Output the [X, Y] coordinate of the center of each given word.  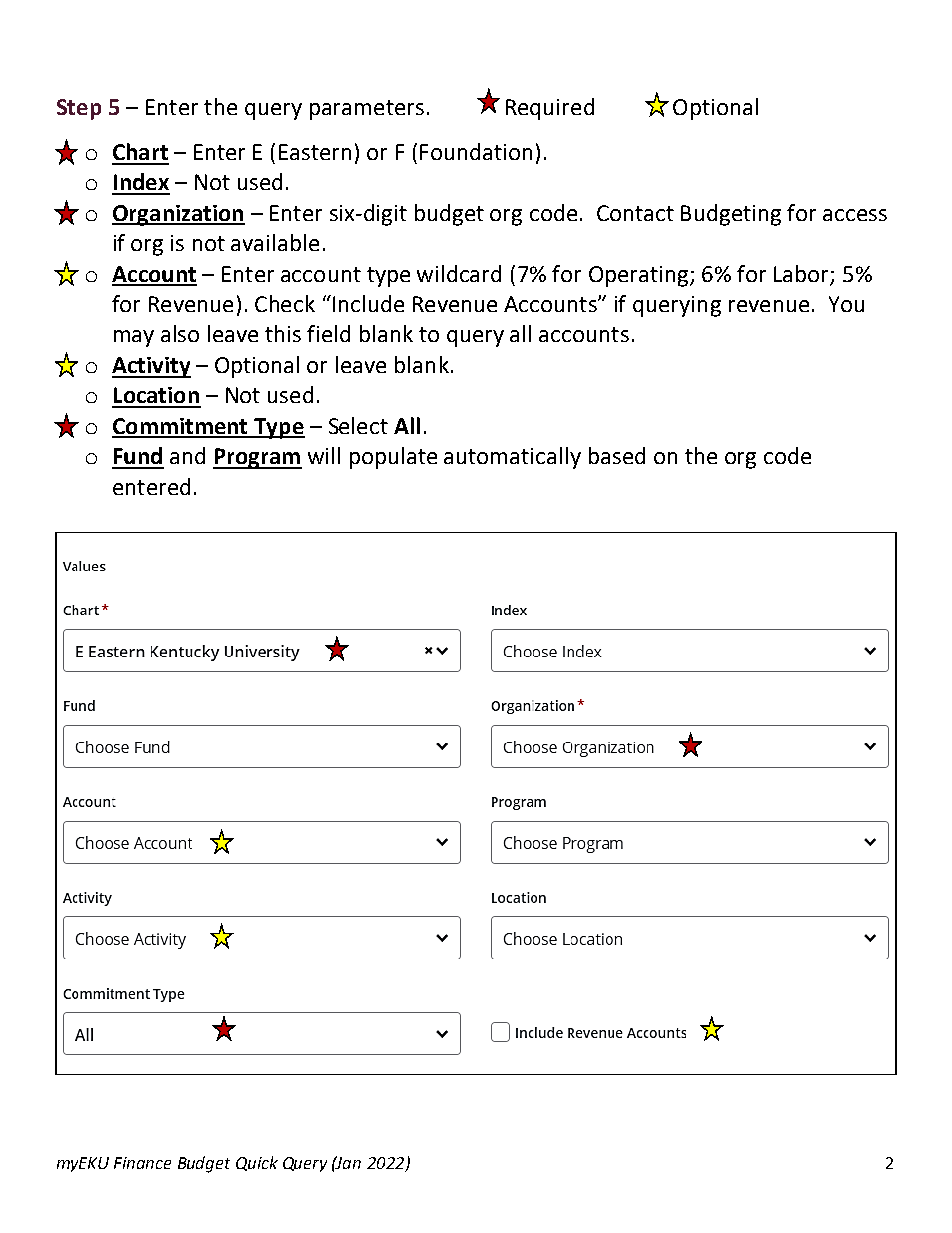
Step [79, 109]
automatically [512, 458]
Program [257, 458]
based [617, 455]
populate [393, 458]
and [187, 455]
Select [358, 425]
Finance [142, 1163]
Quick [257, 1163]
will [324, 455]
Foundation [476, 151]
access [855, 215]
